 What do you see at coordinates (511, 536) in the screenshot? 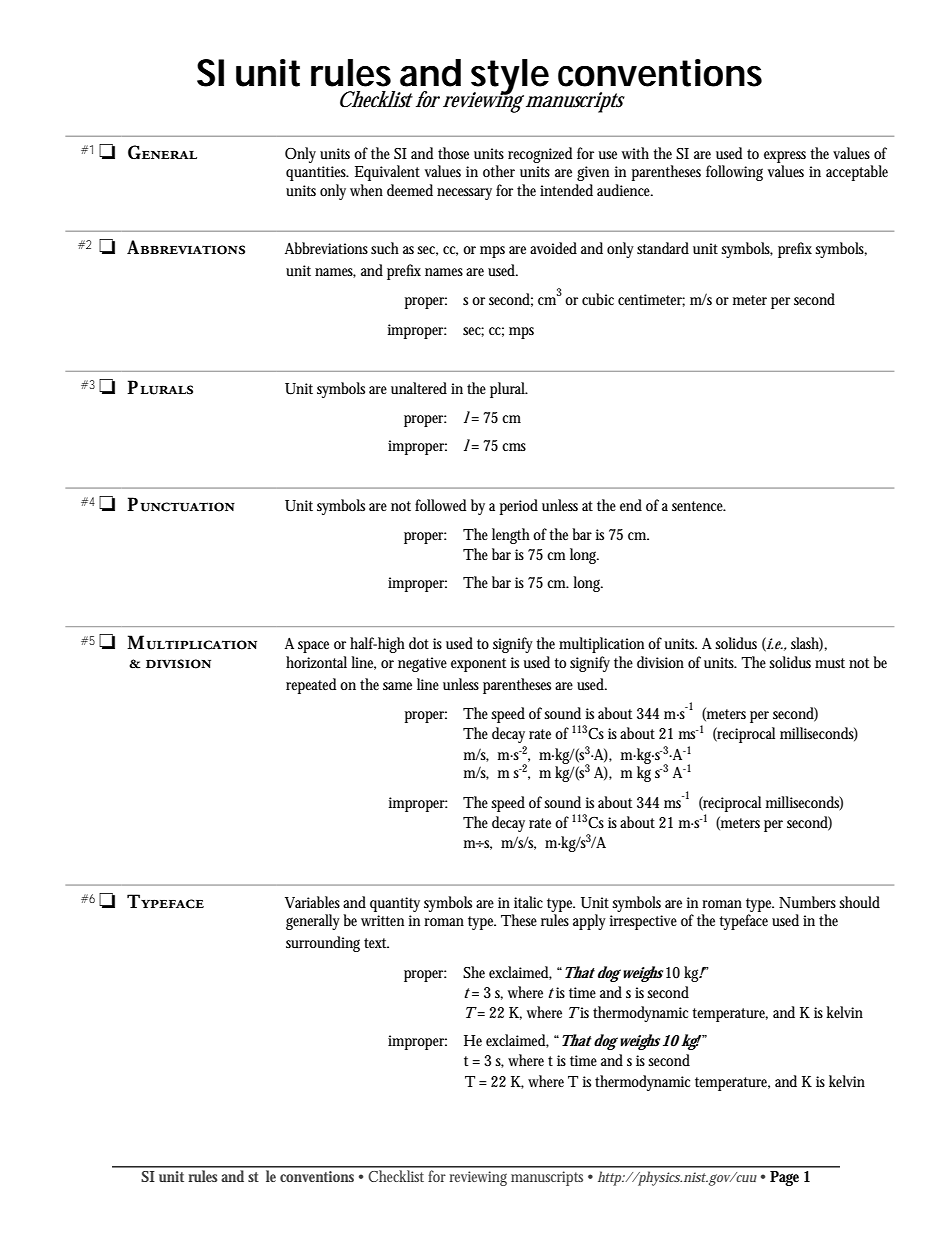
I see `length` at bounding box center [511, 536].
